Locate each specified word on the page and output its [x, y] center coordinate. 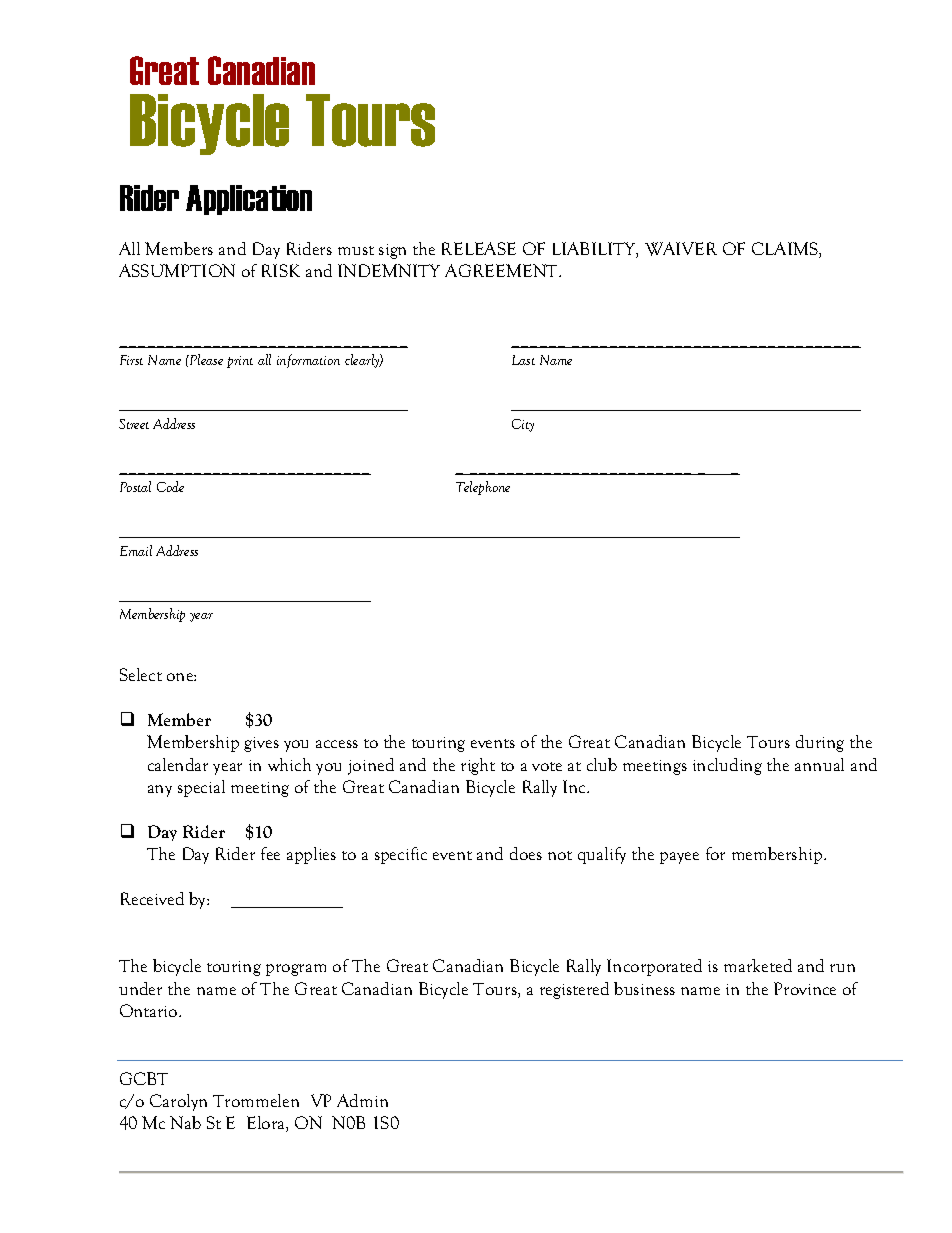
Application [249, 200]
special [201, 788]
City [523, 425]
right [478, 766]
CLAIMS [786, 250]
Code [170, 486]
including [727, 766]
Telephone [483, 488]
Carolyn [178, 1102]
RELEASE [479, 248]
